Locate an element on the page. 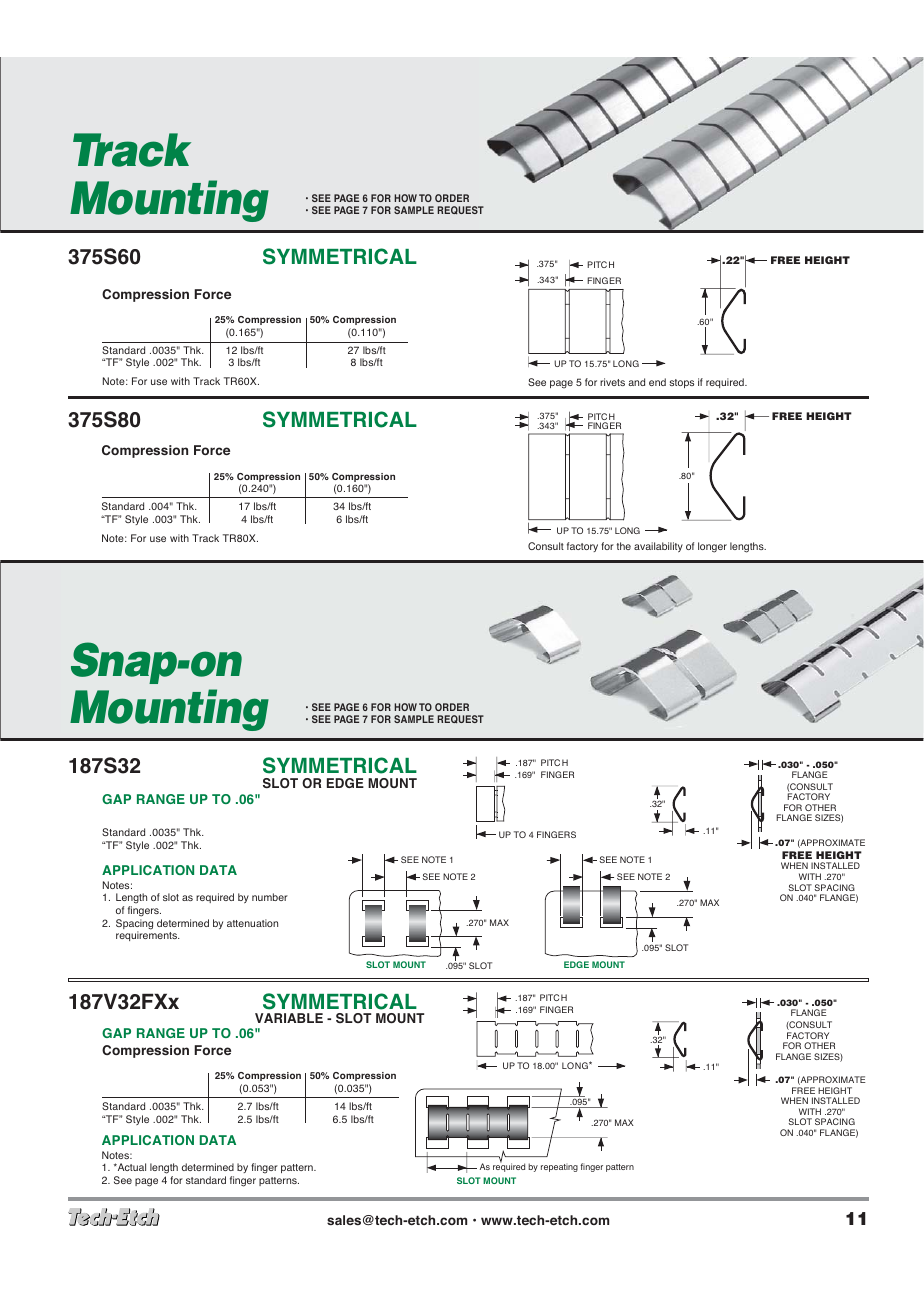 The height and width of the image is (1308, 924). end is located at coordinates (657, 382).
